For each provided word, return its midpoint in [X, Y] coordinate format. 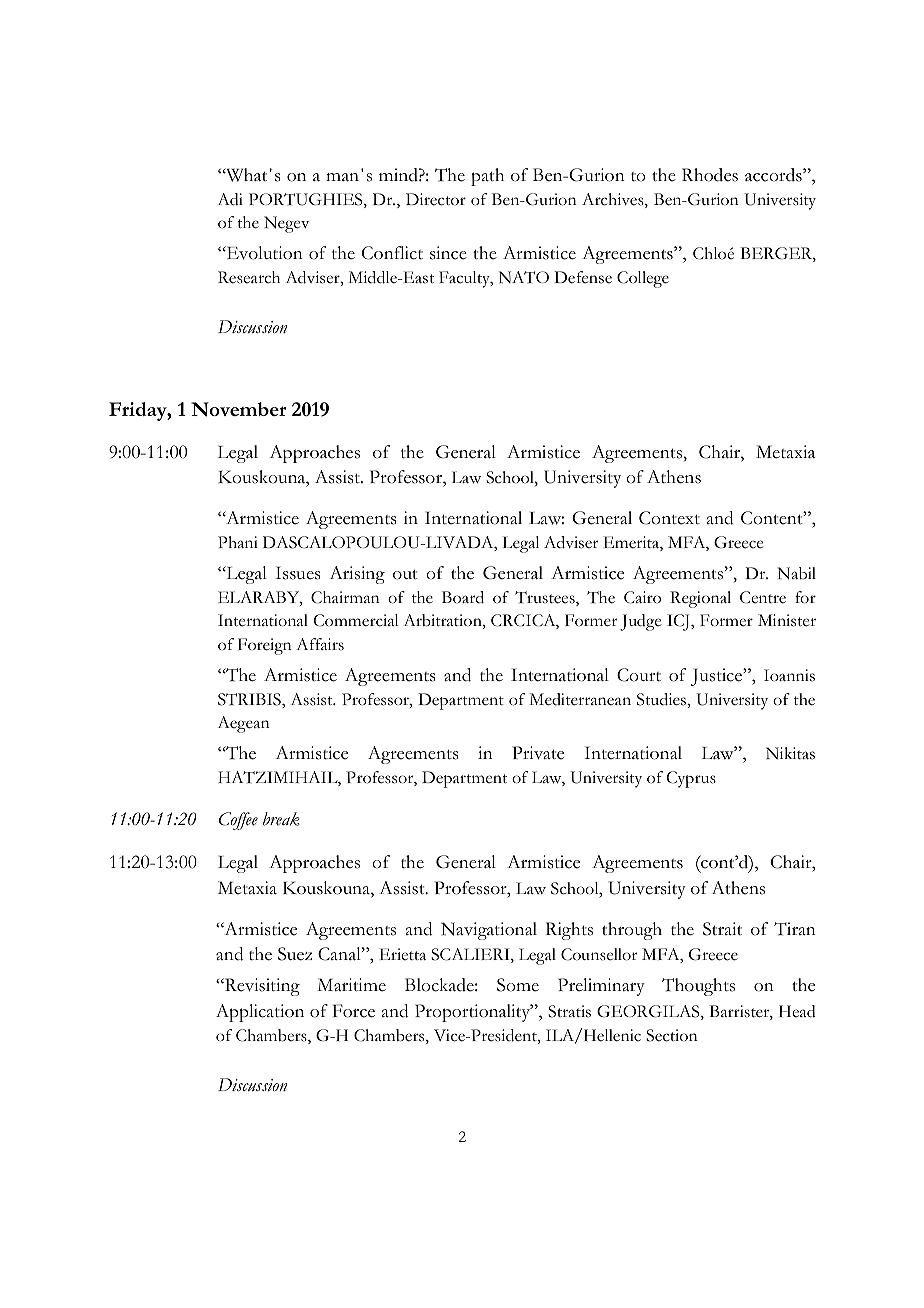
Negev [287, 224]
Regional [700, 599]
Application [260, 1013]
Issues [298, 573]
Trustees [546, 598]
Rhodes [710, 175]
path [487, 177]
